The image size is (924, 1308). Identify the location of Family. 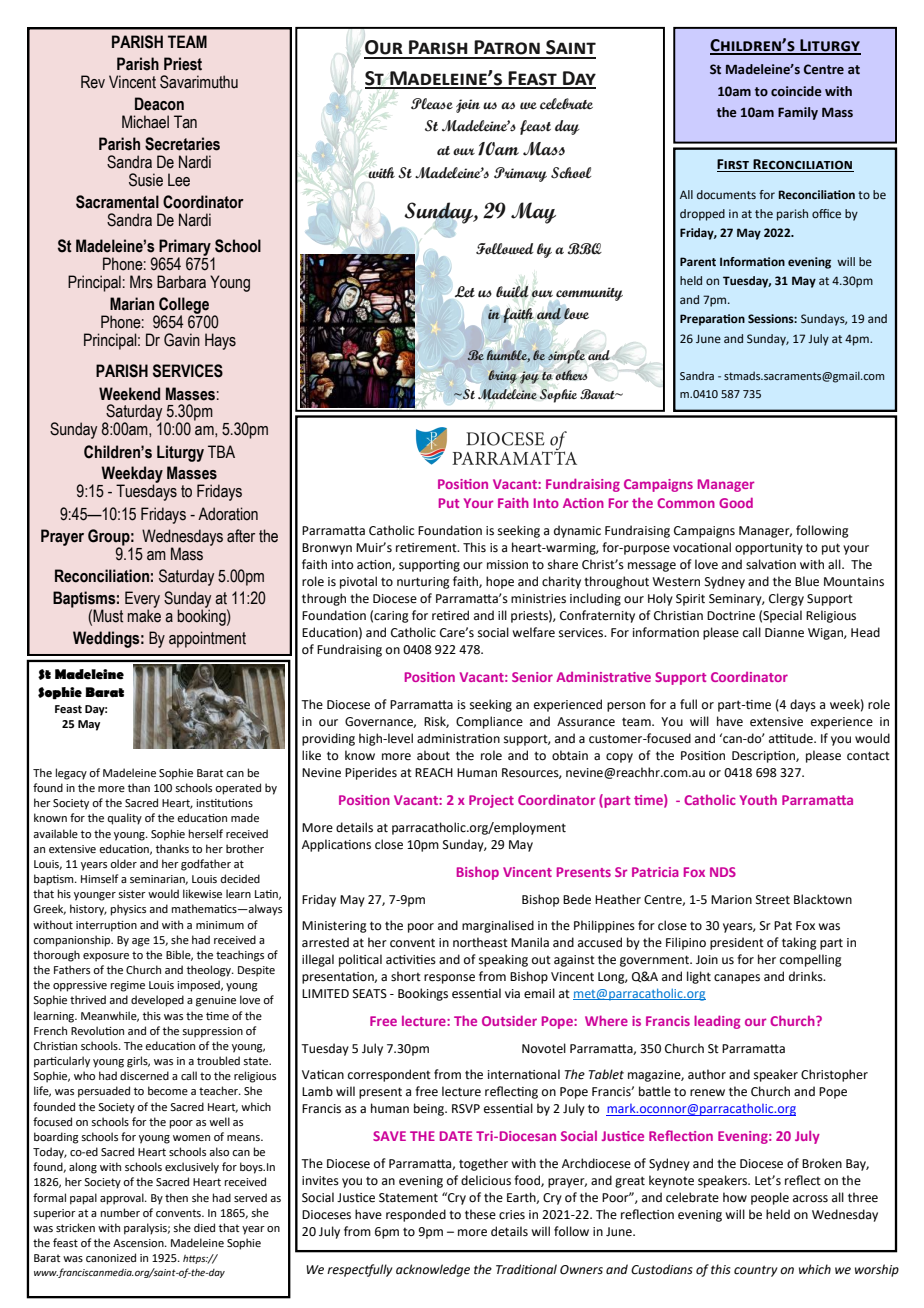
(798, 113).
